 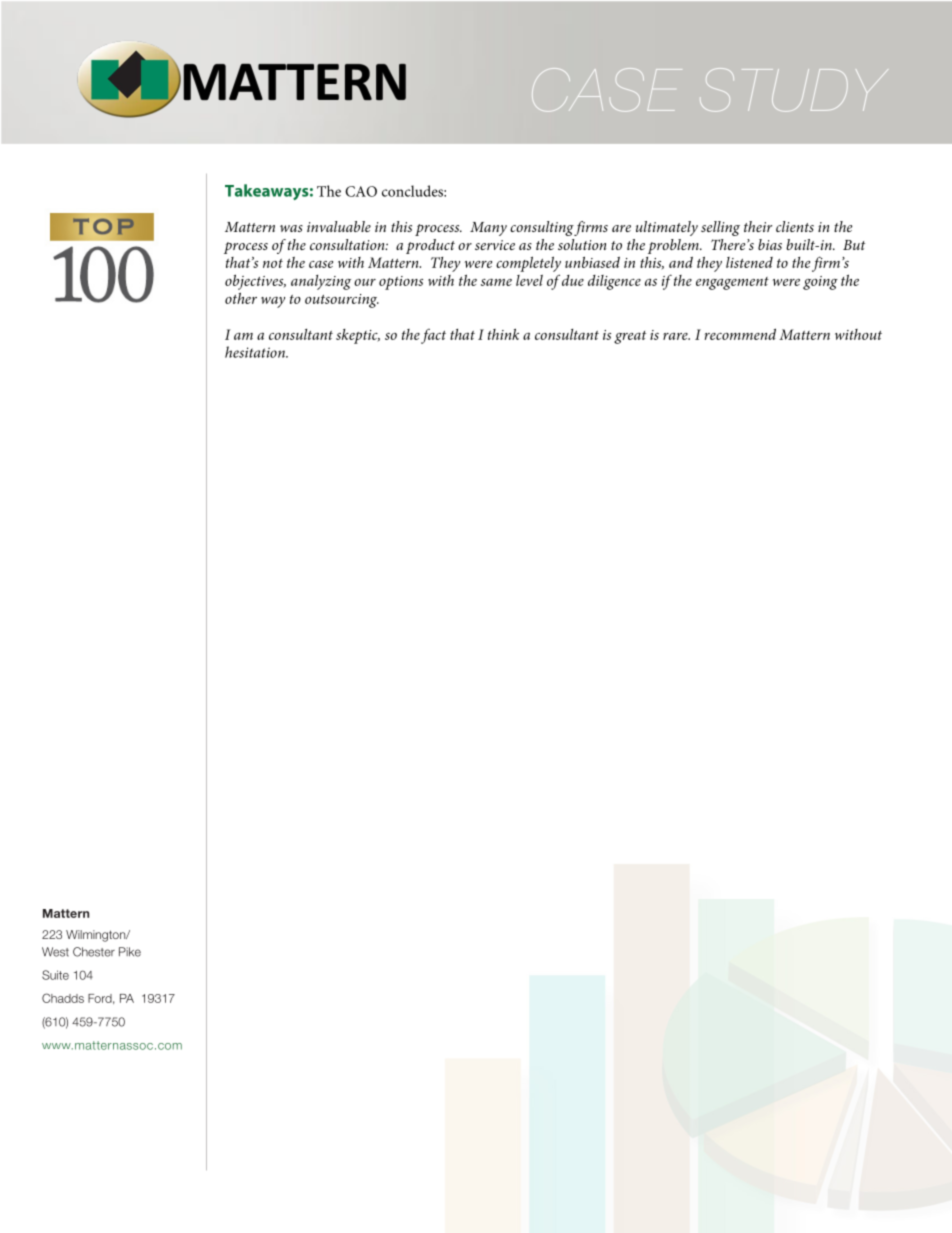 I want to click on was, so click(x=291, y=228).
